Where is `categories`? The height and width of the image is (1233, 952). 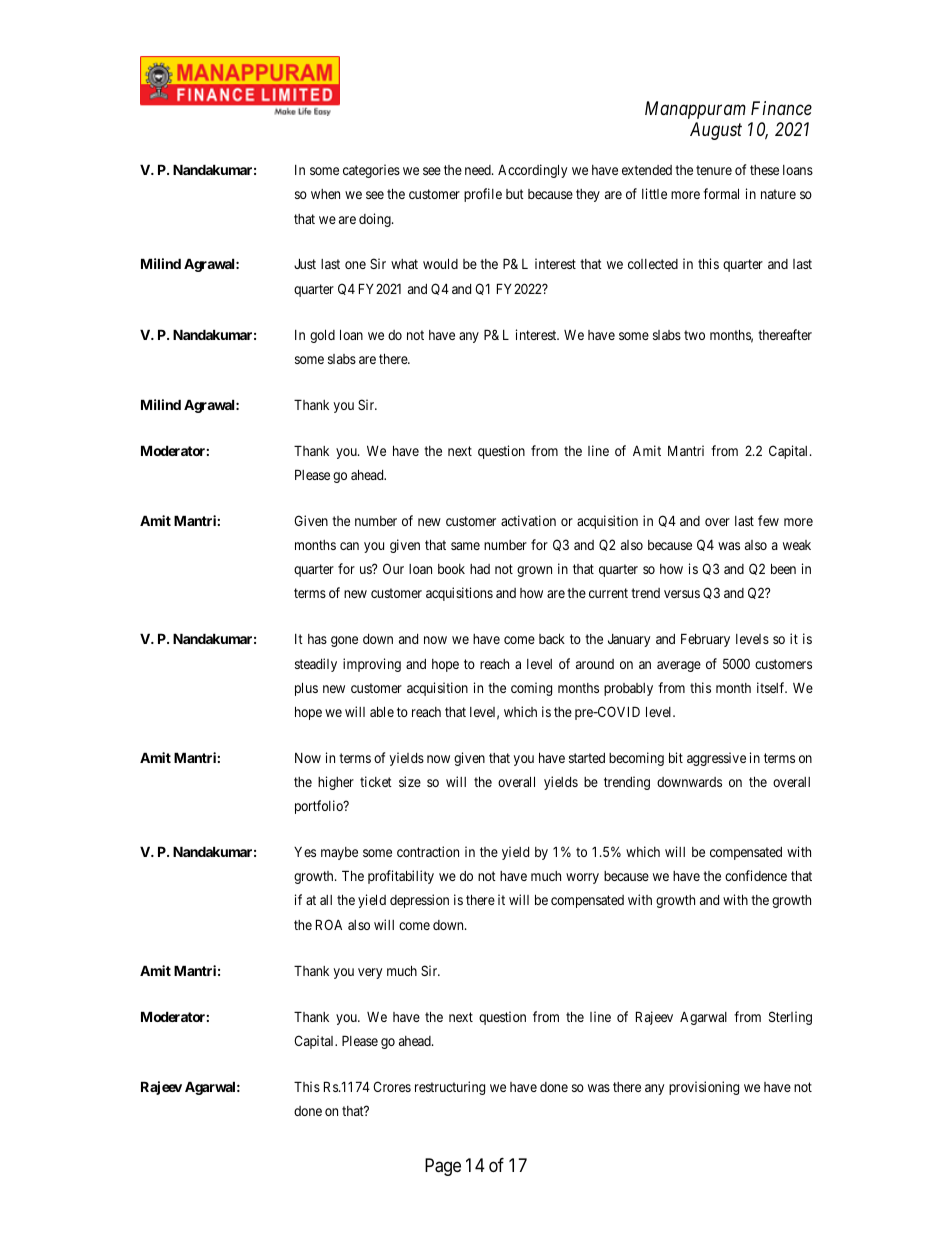
categories is located at coordinates (371, 171).
